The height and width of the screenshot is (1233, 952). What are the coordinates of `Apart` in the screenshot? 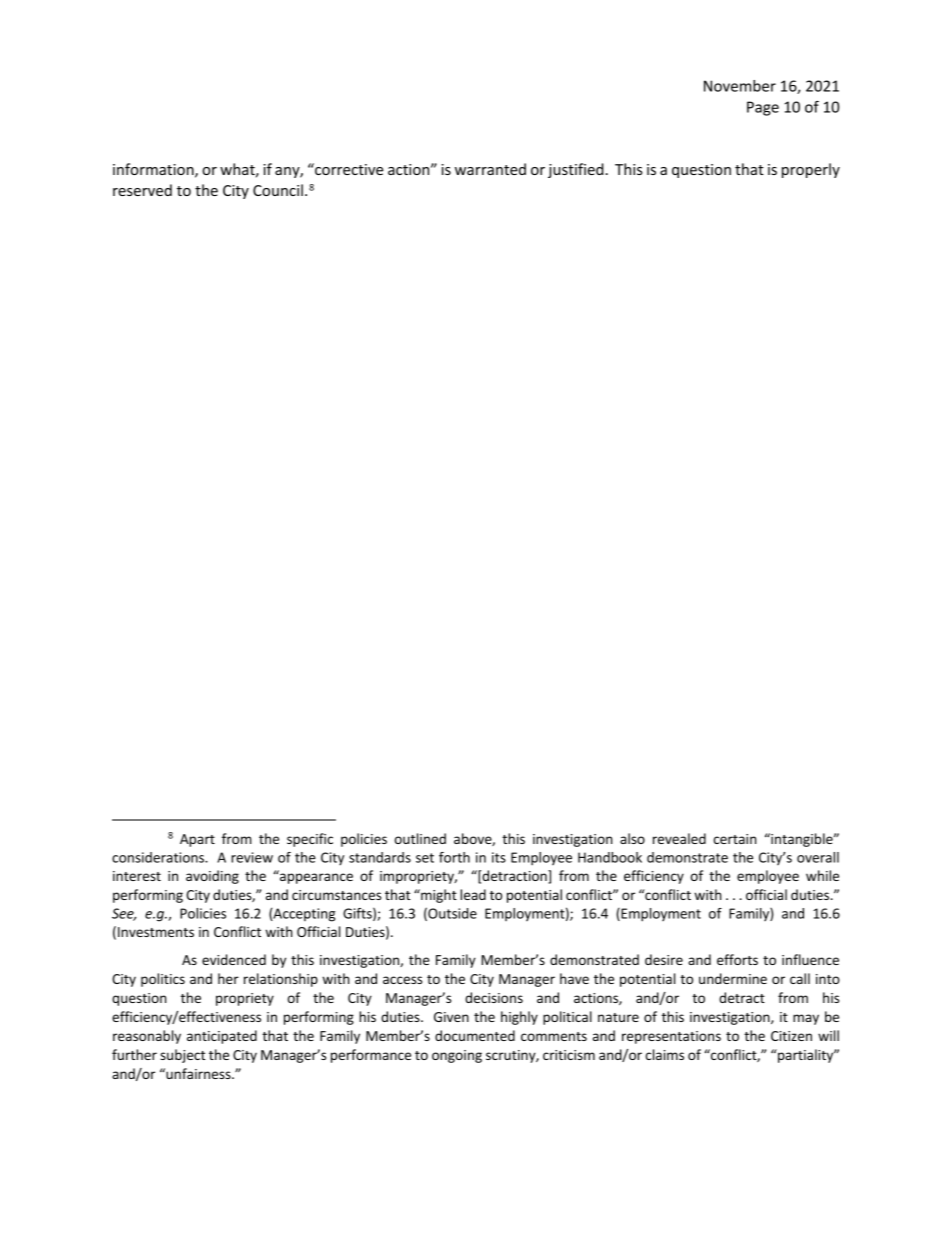 It's located at (197, 840).
